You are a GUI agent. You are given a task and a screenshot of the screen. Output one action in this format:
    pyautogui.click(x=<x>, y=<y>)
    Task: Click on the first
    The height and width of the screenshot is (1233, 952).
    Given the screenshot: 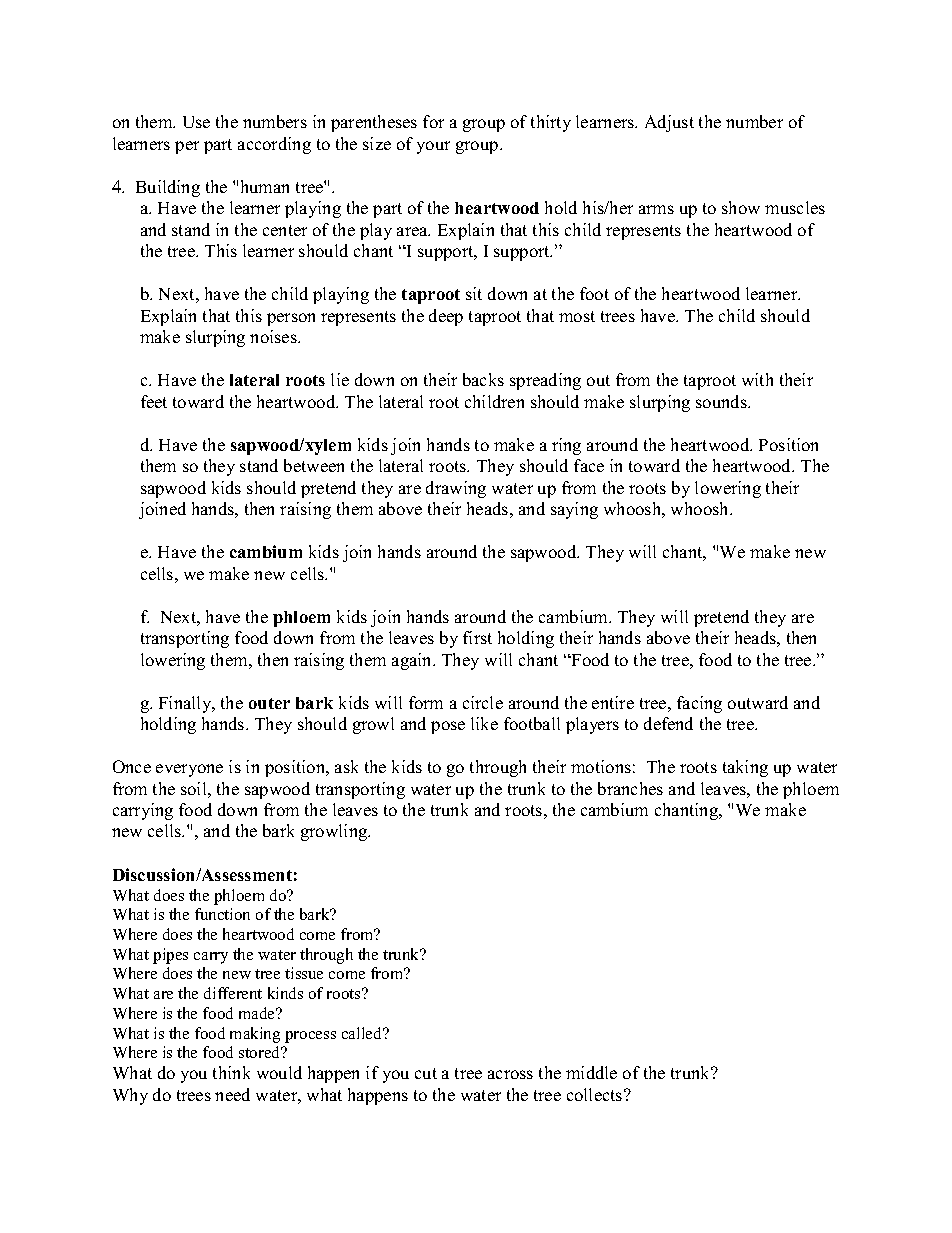 What is the action you would take?
    pyautogui.click(x=477, y=637)
